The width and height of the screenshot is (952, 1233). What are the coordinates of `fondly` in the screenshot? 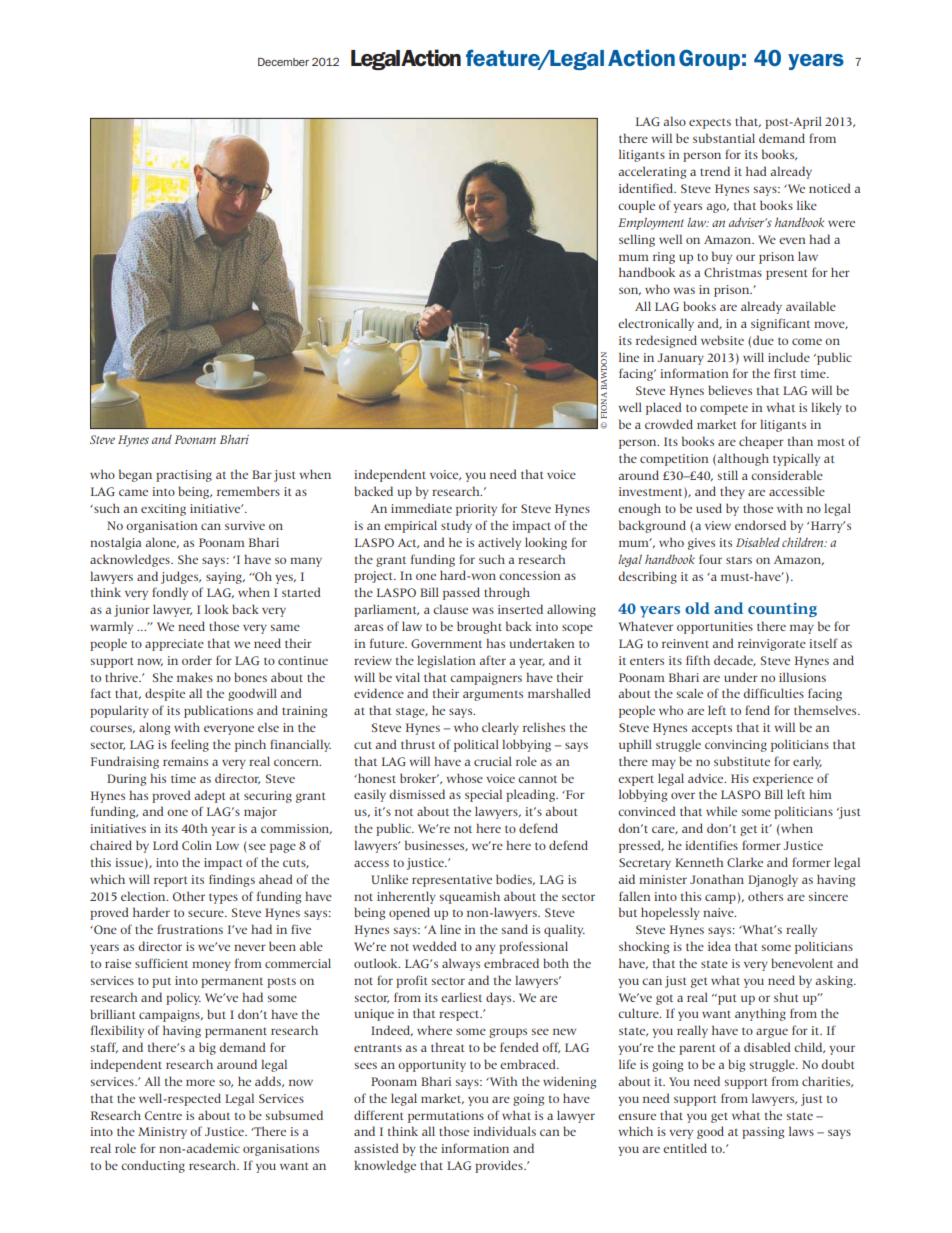 It's located at (170, 593).
